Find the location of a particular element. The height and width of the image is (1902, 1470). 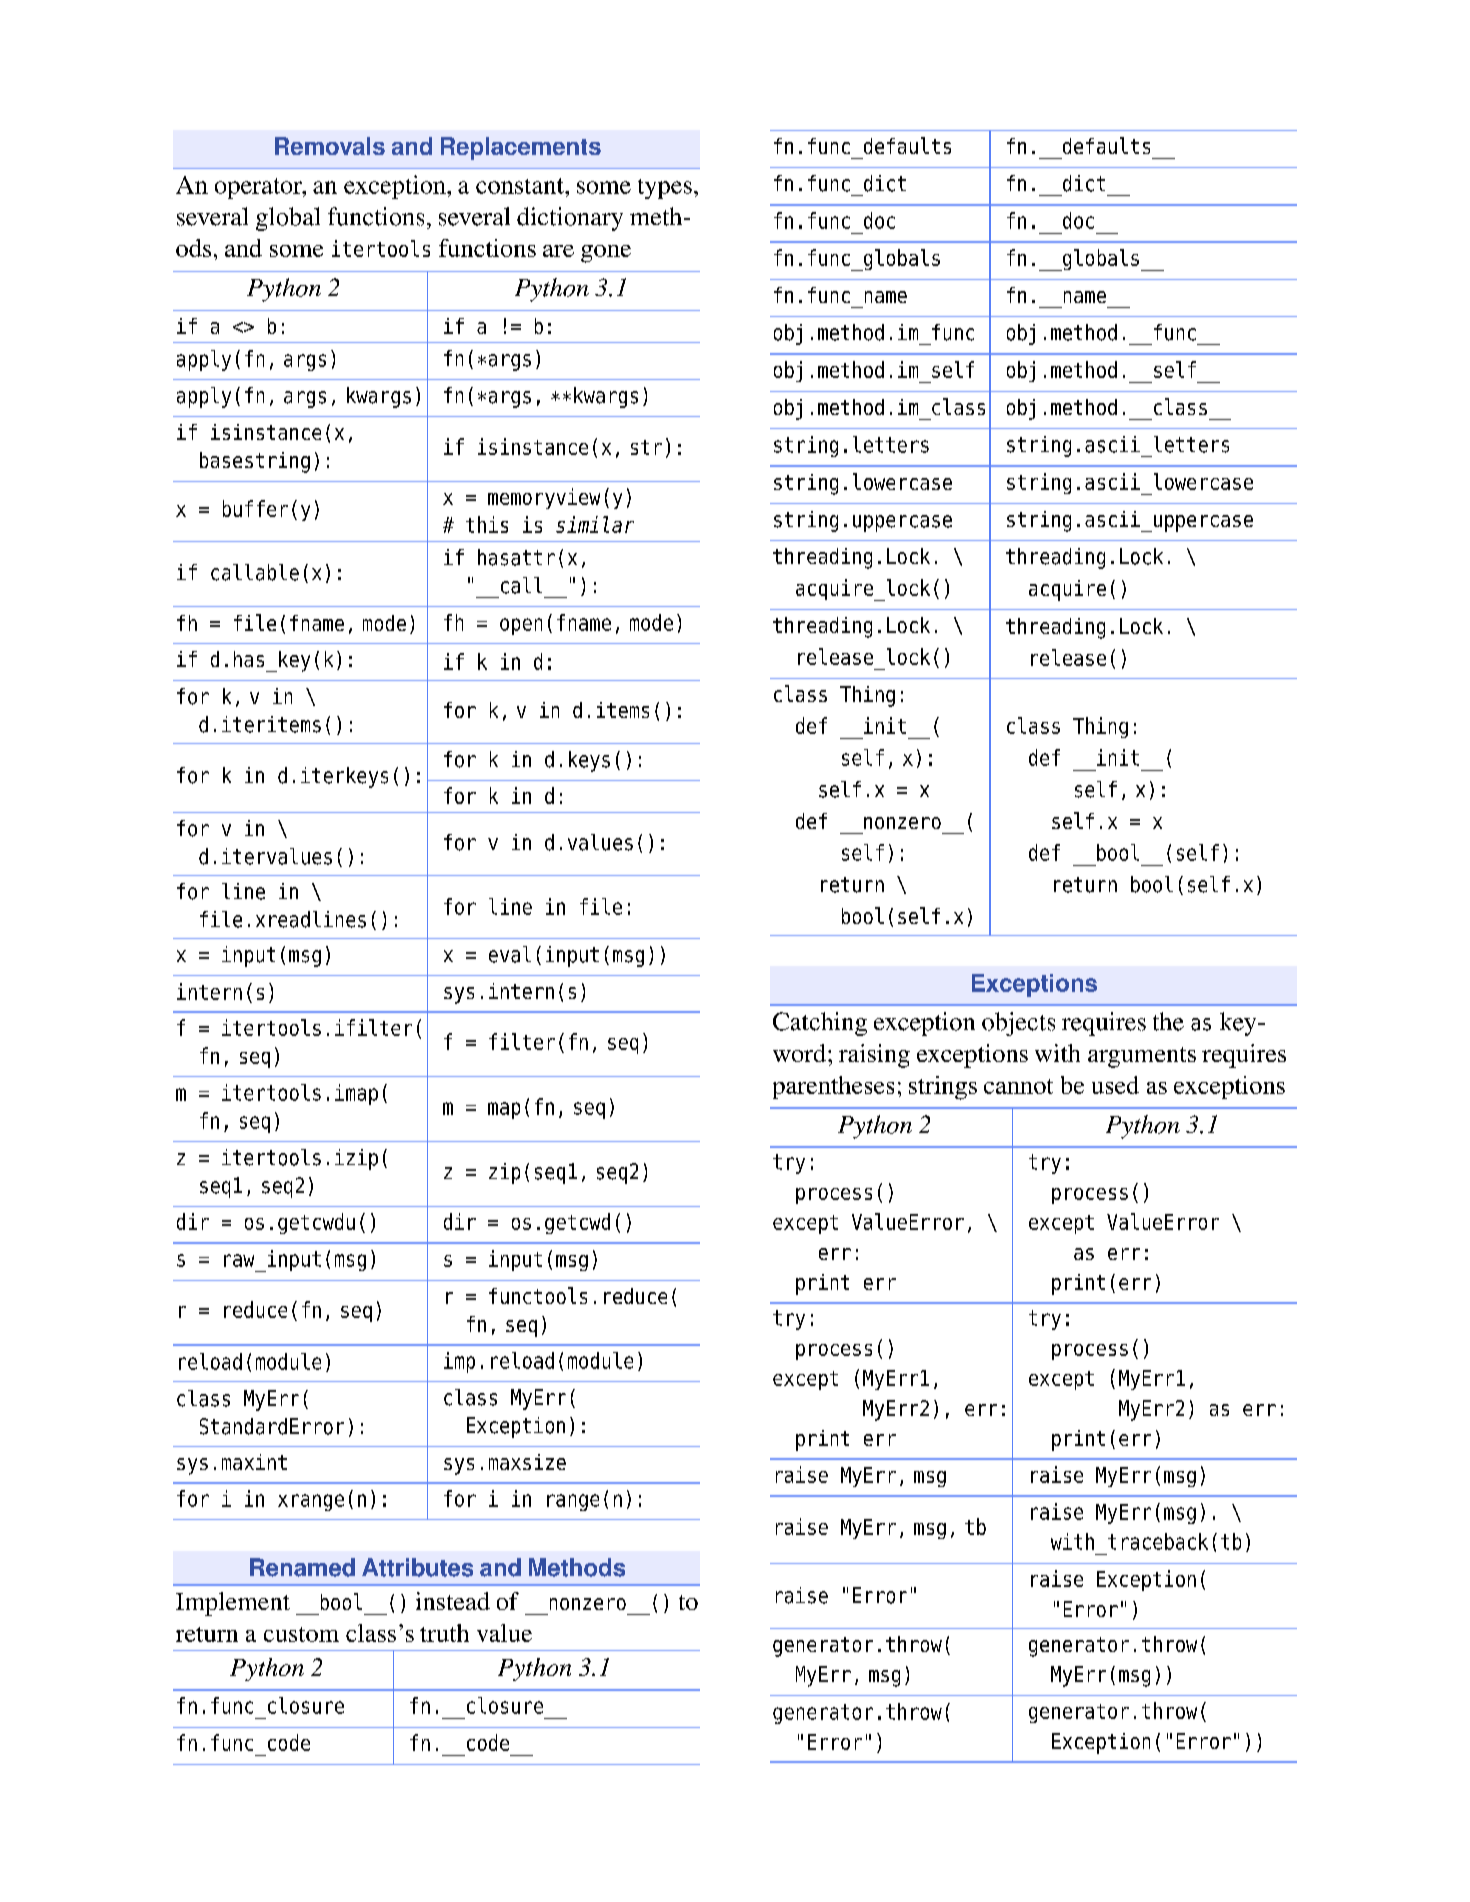

gone is located at coordinates (606, 254).
